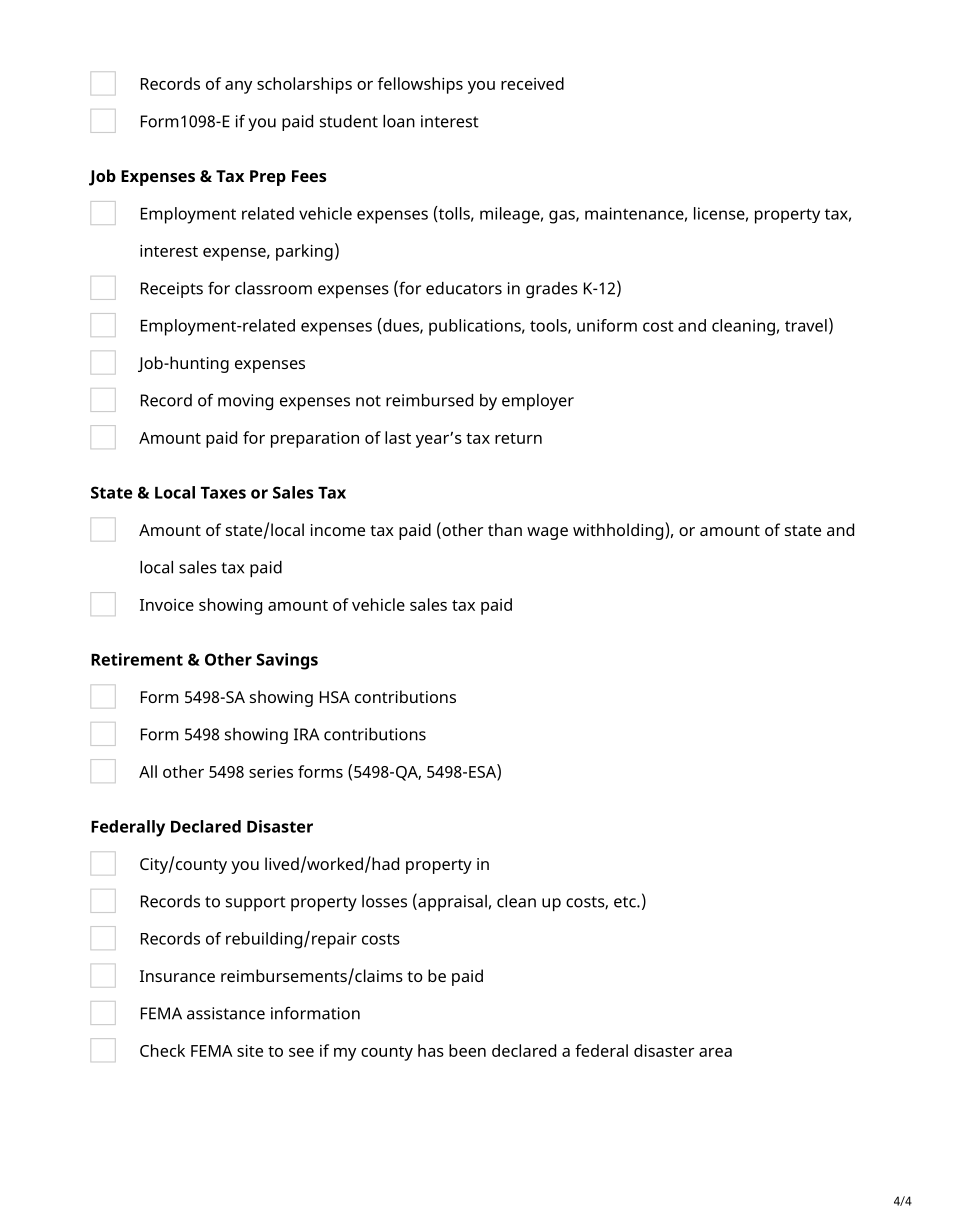 This image has width=953, height=1232. I want to click on etc, so click(626, 902).
